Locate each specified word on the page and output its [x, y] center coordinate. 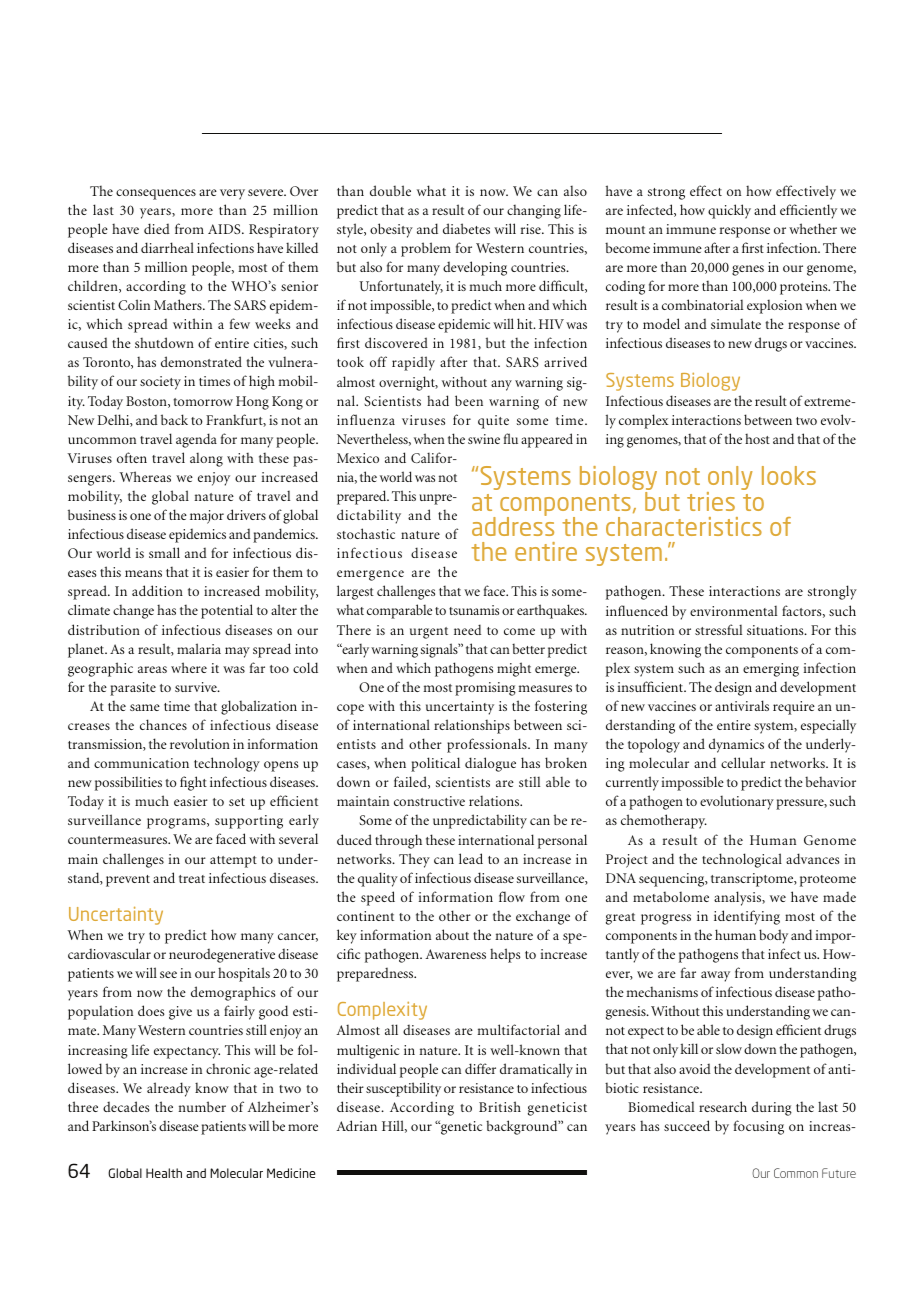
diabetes [466, 228]
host [757, 438]
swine [484, 439]
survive [197, 687]
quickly [729, 211]
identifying [747, 917]
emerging [771, 670]
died [157, 228]
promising [485, 689]
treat [192, 879]
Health [164, 1173]
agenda [196, 440]
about [452, 934]
